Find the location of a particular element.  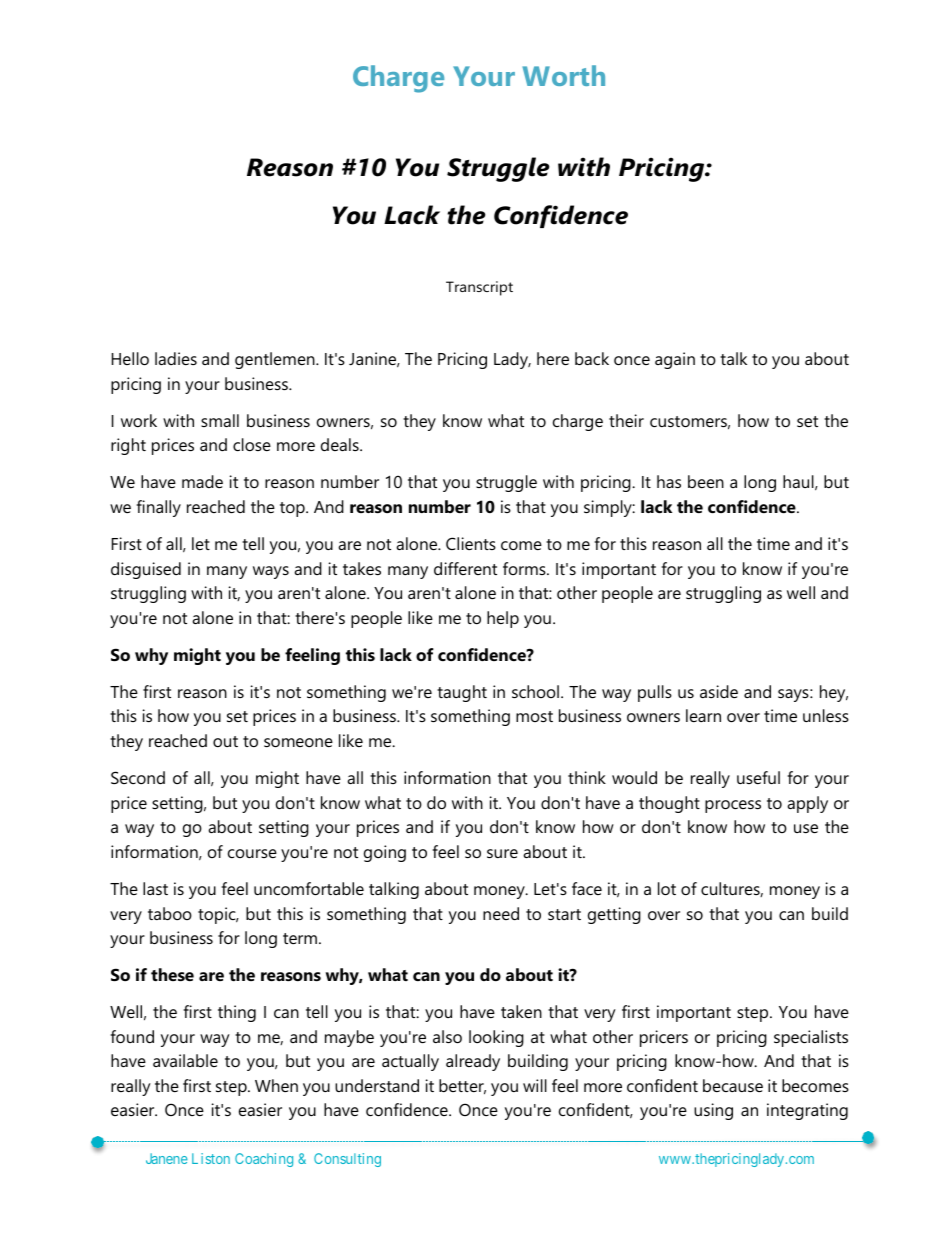

ladies is located at coordinates (176, 358).
